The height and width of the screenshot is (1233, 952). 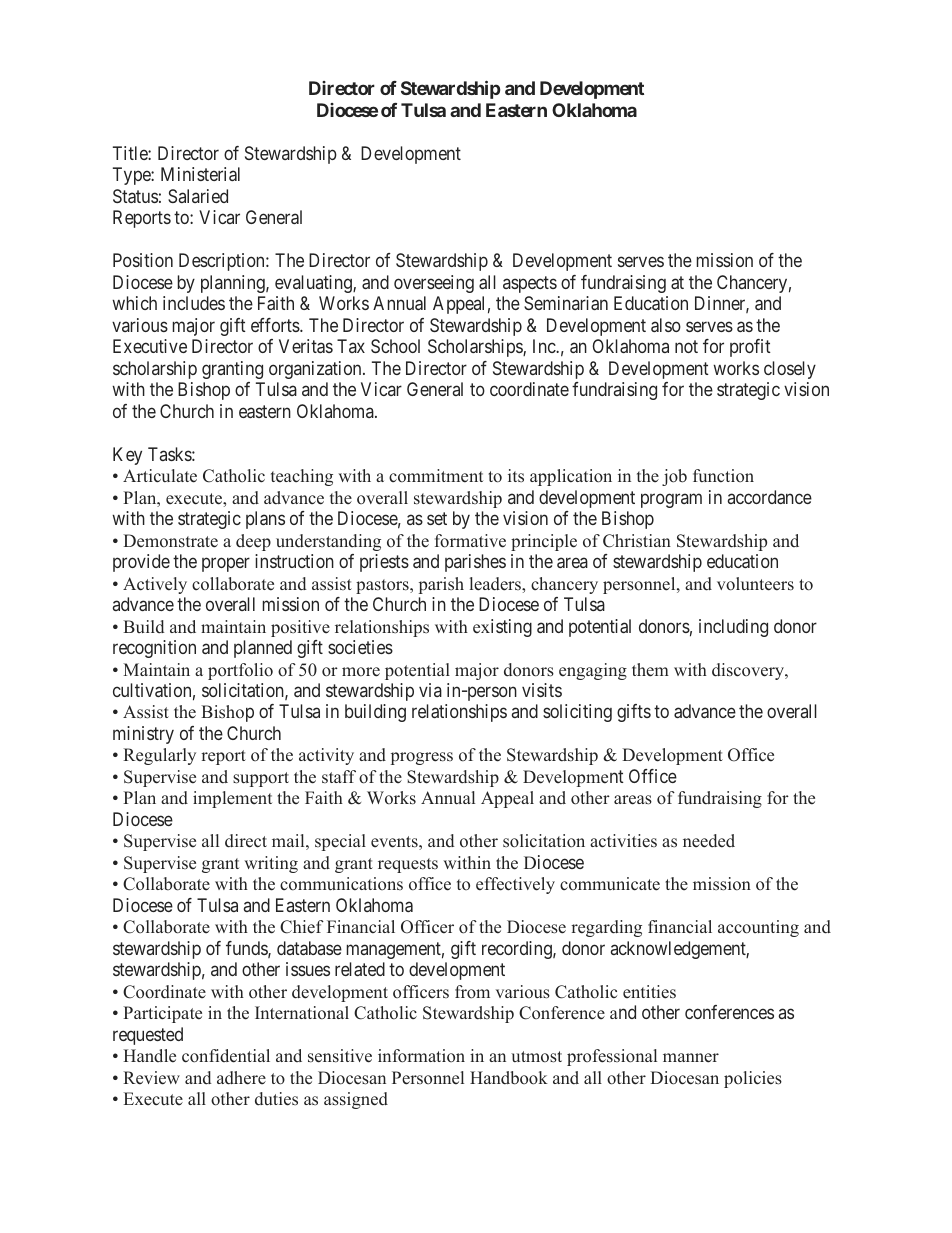 What do you see at coordinates (271, 864) in the screenshot?
I see `writing` at bounding box center [271, 864].
